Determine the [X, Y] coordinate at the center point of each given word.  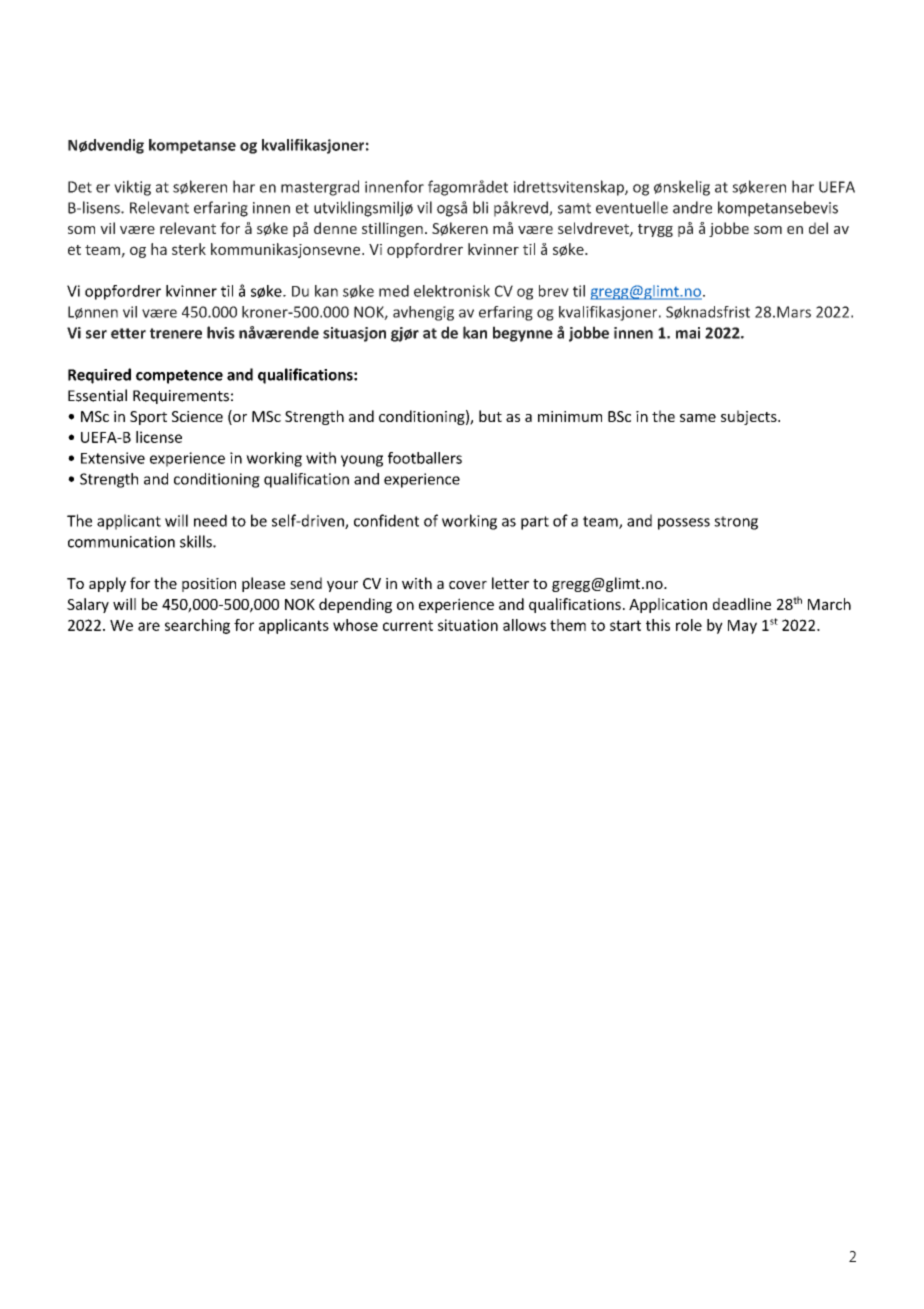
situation [468, 625]
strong [736, 523]
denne [335, 228]
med [394, 291]
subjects [750, 417]
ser [96, 334]
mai [688, 333]
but [490, 416]
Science [197, 416]
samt [574, 208]
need [210, 520]
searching [197, 626]
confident [386, 520]
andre [692, 207]
